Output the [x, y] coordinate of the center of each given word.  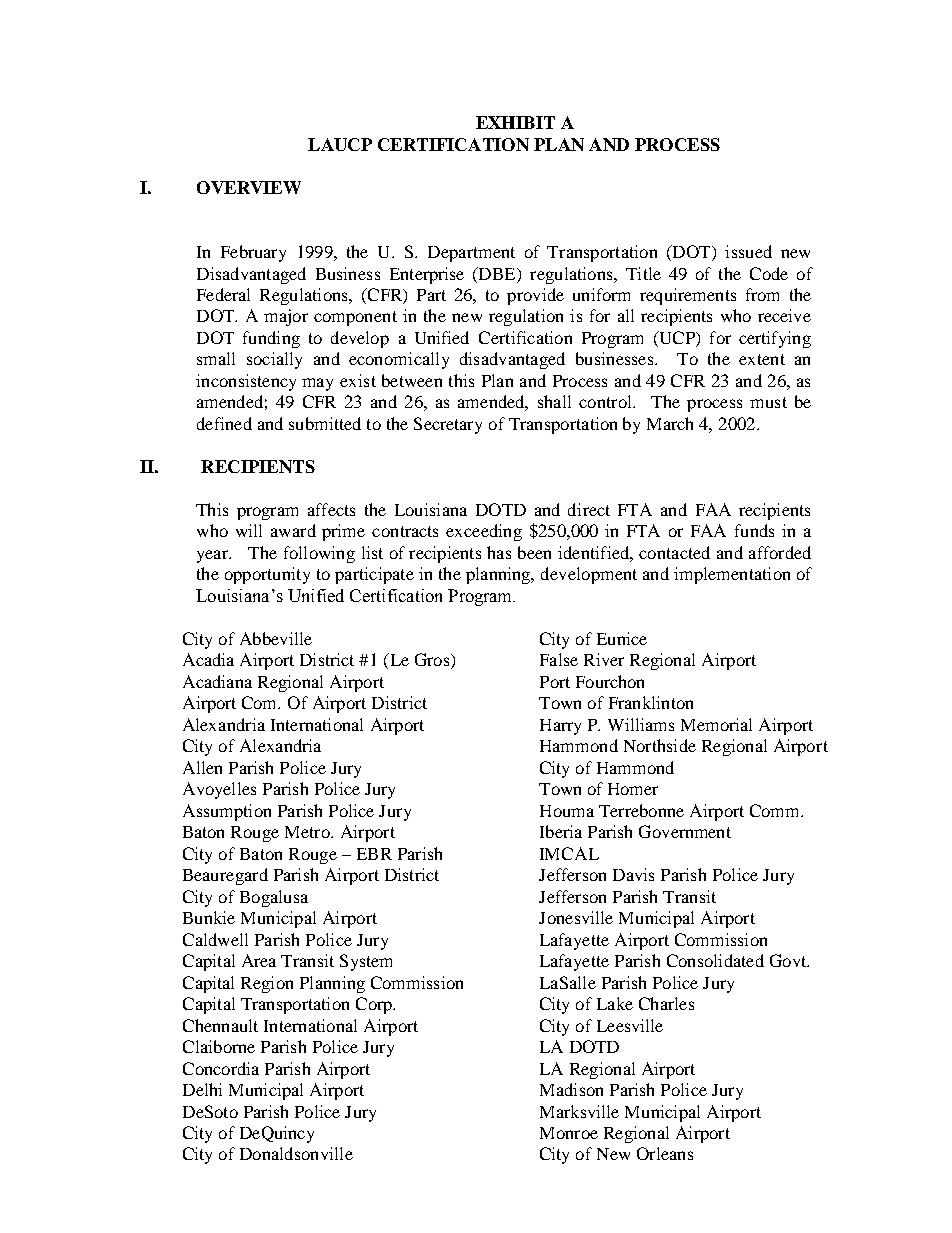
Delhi [202, 1089]
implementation [732, 575]
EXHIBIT [515, 122]
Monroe [569, 1133]
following [319, 554]
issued [748, 251]
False [559, 659]
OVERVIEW [249, 187]
